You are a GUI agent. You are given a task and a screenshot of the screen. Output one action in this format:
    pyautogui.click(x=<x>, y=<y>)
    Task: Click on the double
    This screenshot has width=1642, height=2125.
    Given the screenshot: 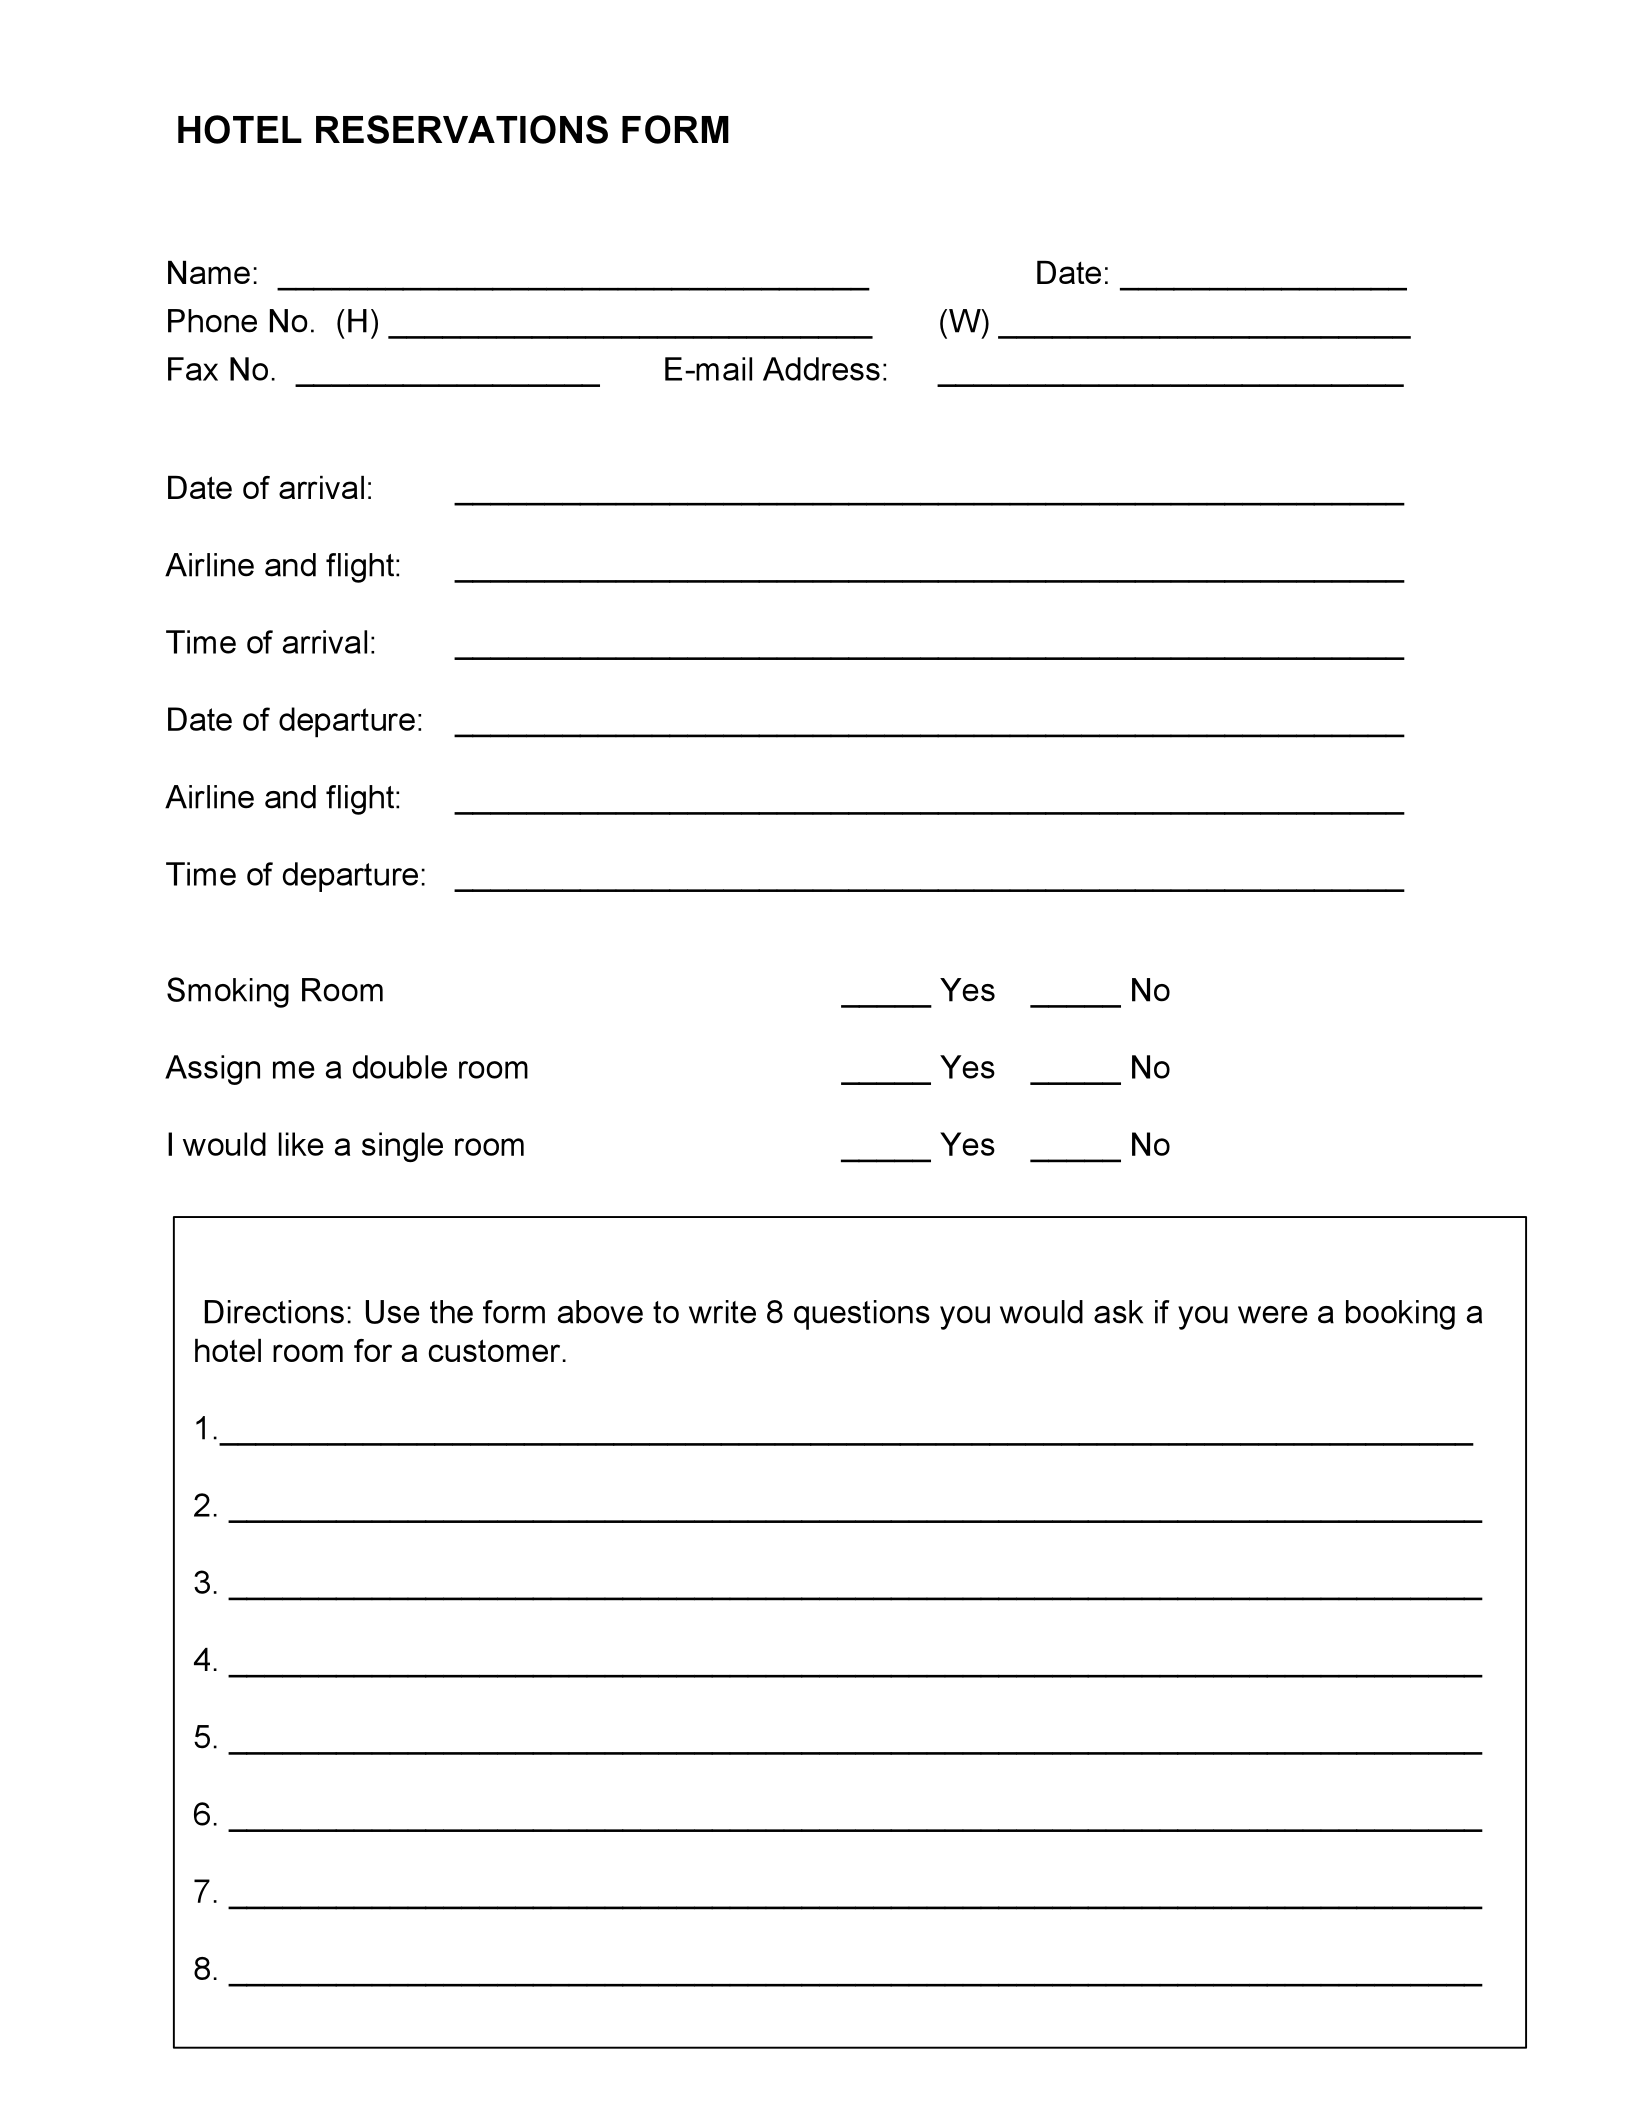 What is the action you would take?
    pyautogui.click(x=400, y=1067)
